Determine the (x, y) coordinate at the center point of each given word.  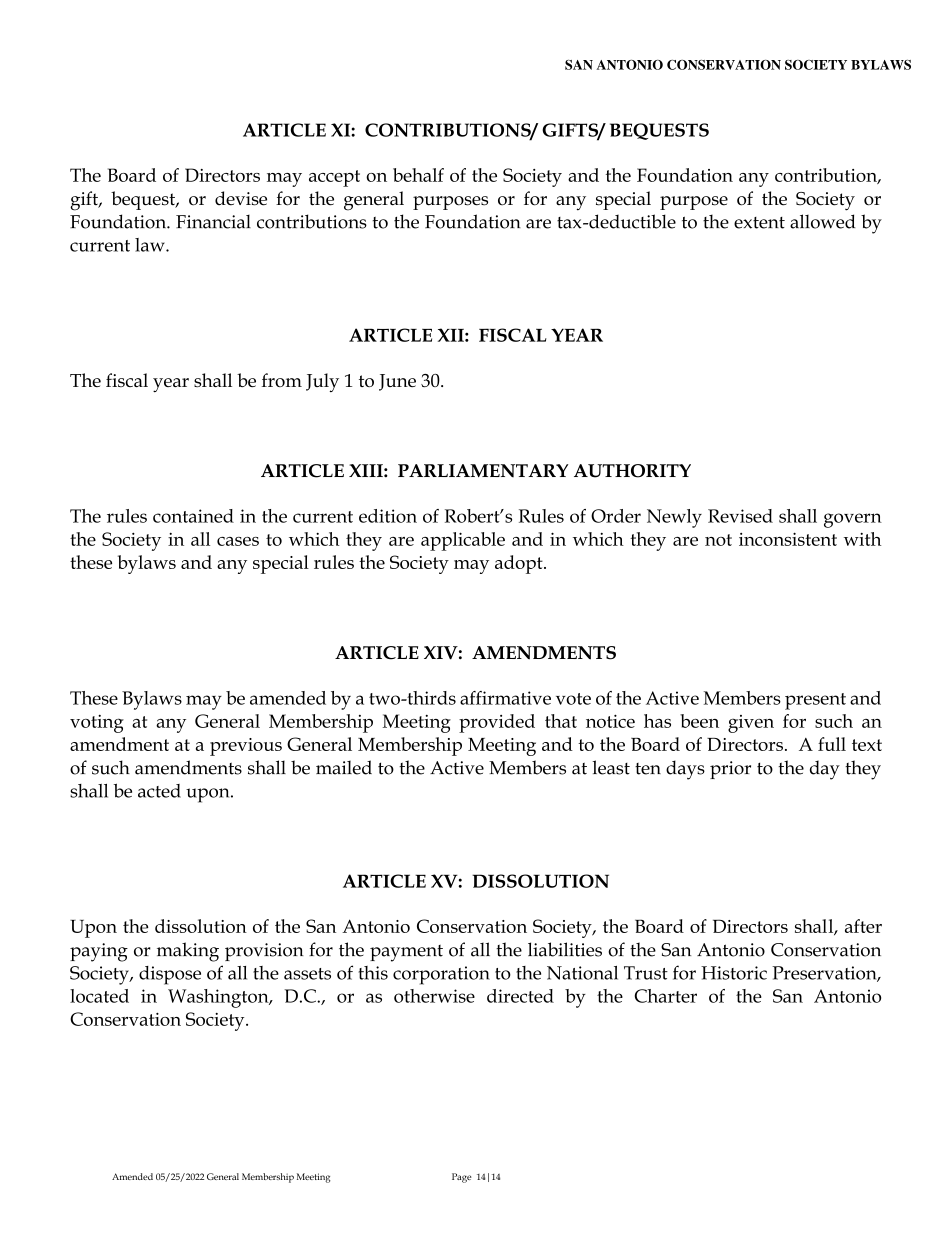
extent (759, 223)
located (99, 996)
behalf (418, 175)
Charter (666, 996)
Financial (213, 222)
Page (462, 1178)
